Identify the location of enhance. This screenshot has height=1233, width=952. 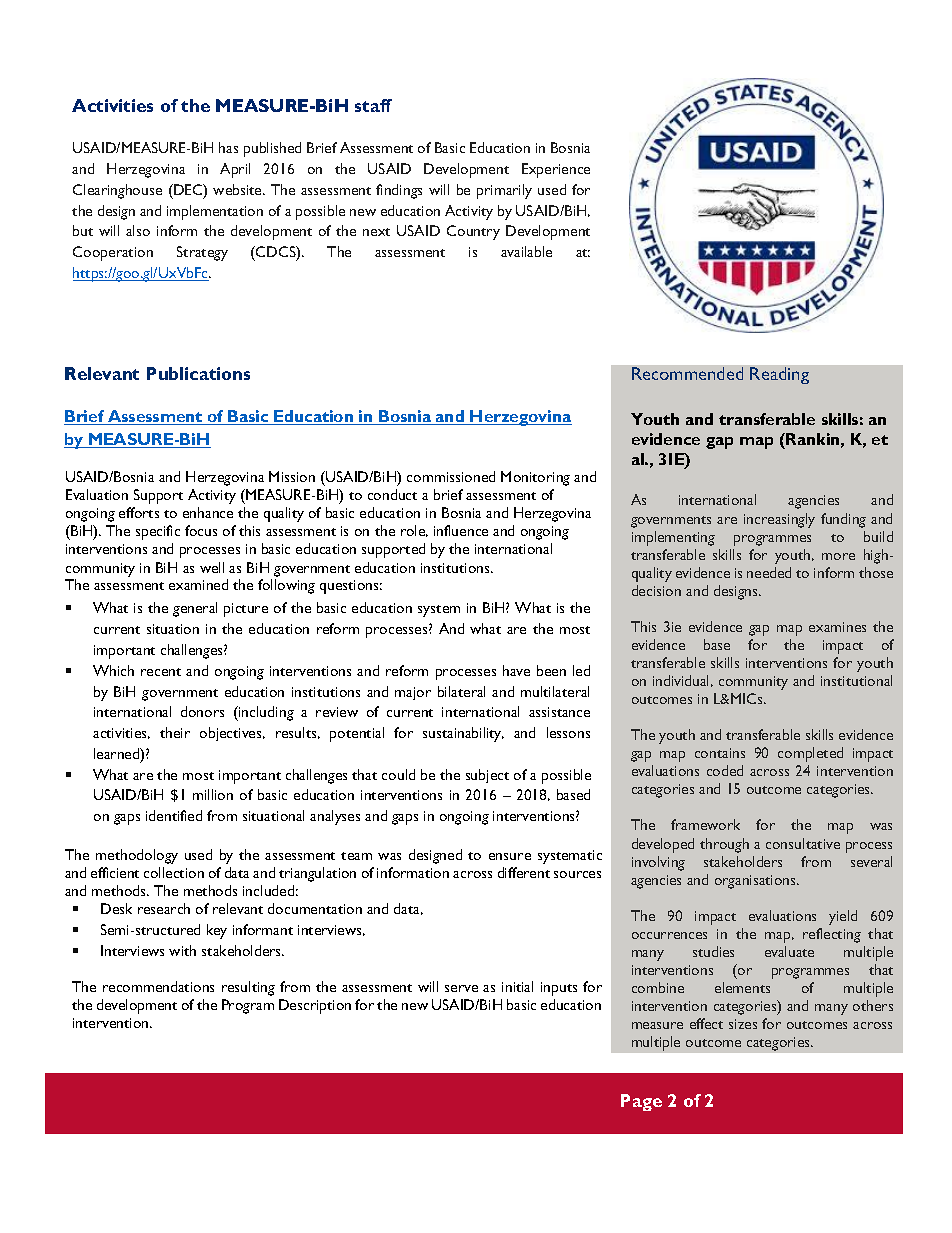
(208, 512).
